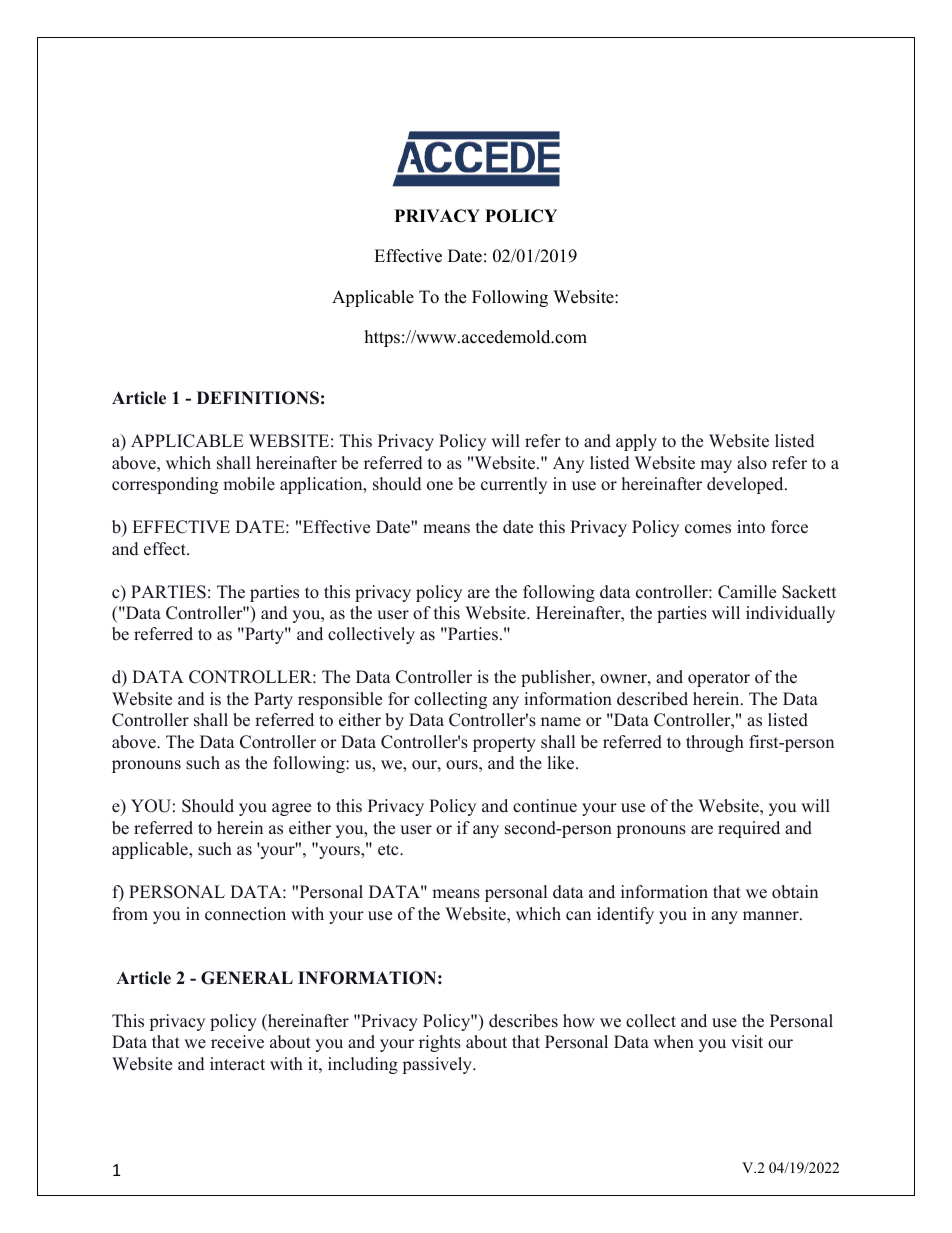 The image size is (952, 1233). Describe the element at coordinates (557, 678) in the page. I see `publisher` at that location.
